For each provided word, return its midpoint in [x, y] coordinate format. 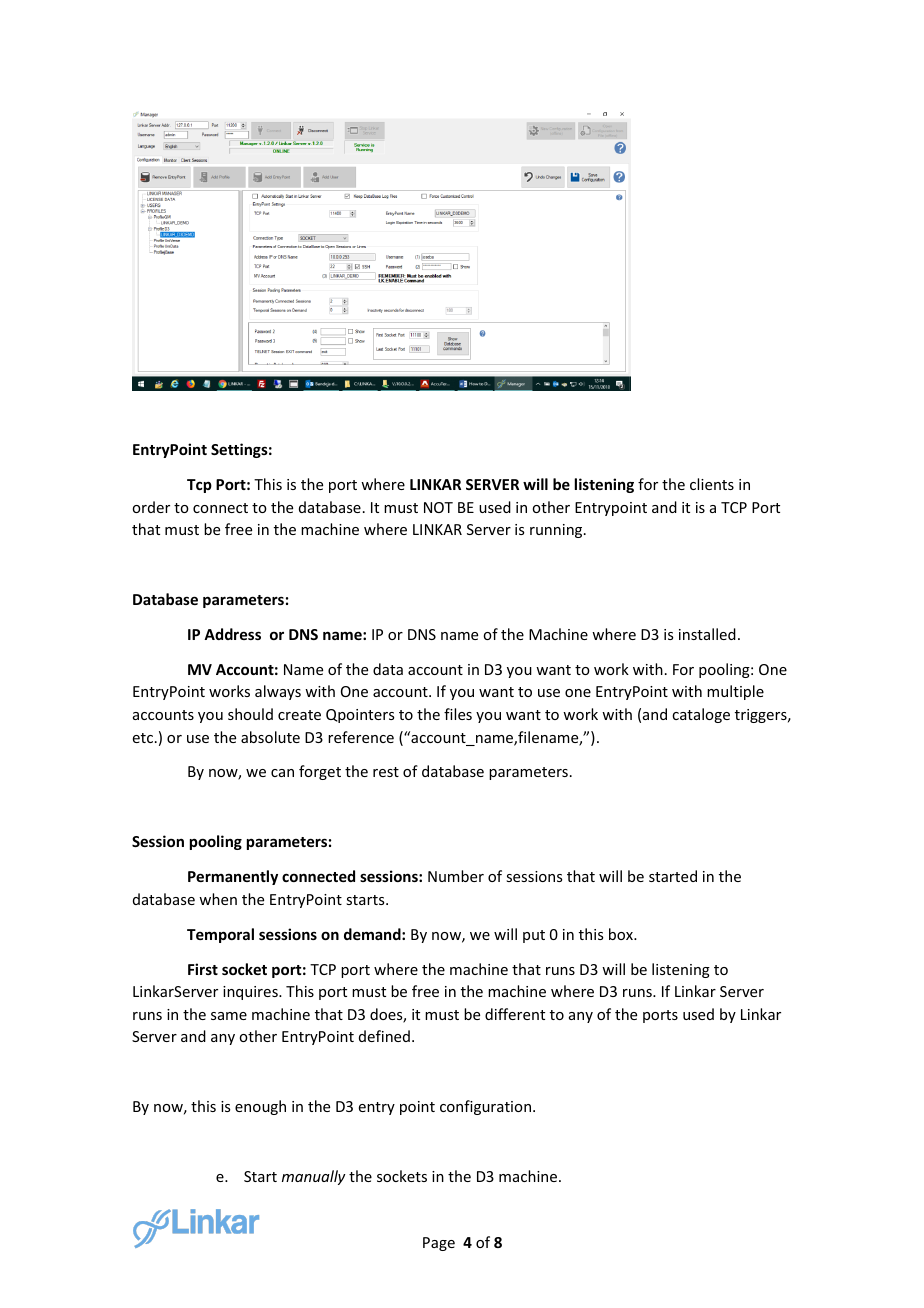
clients [712, 484]
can [282, 773]
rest [386, 772]
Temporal [220, 935]
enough [260, 1107]
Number [456, 876]
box [622, 934]
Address [232, 634]
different [515, 1014]
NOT [438, 507]
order [151, 507]
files [458, 714]
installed [707, 634]
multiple [735, 692]
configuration [485, 1107]
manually [314, 1177]
